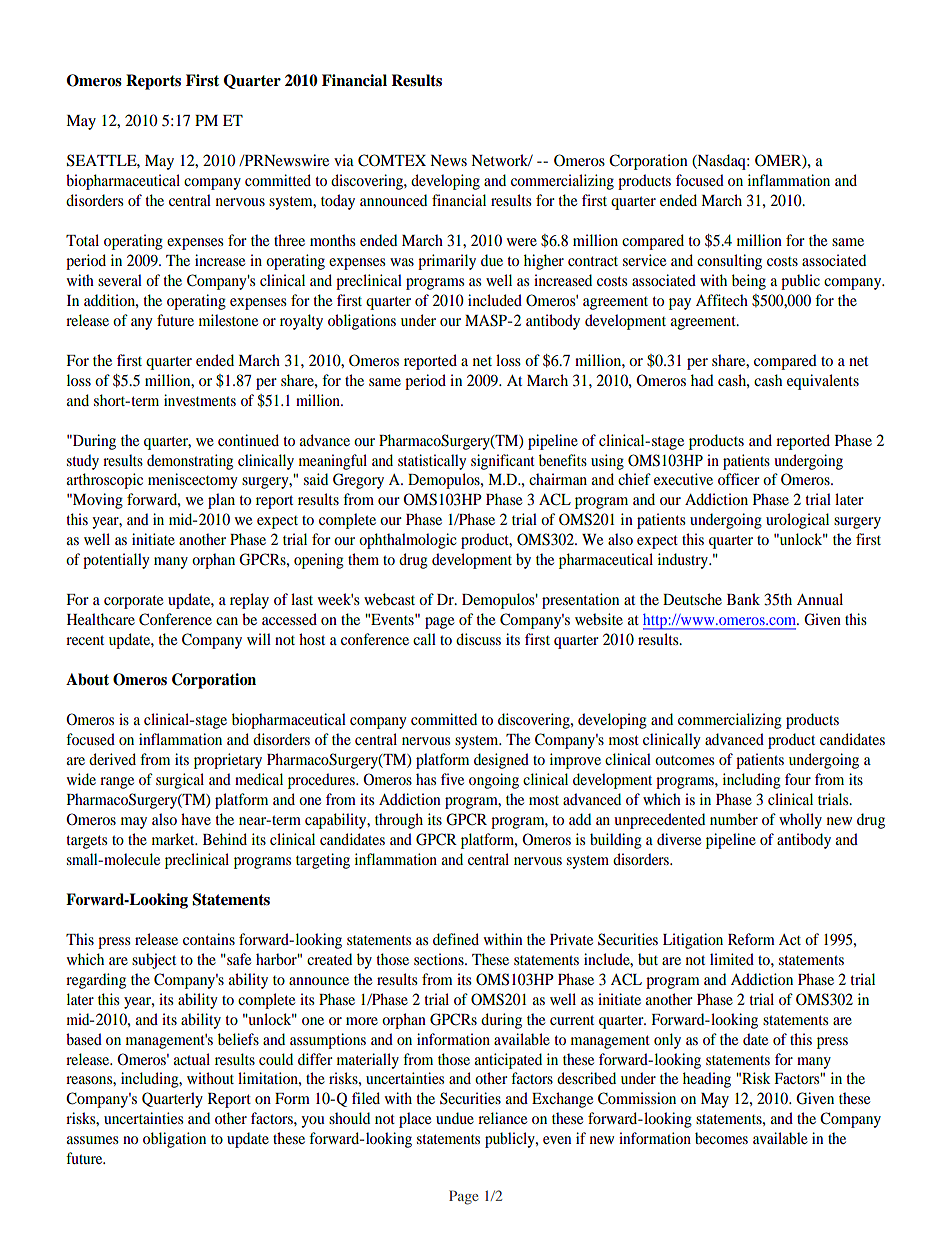  Describe the element at coordinates (729, 262) in the screenshot. I see `consulting` at that location.
